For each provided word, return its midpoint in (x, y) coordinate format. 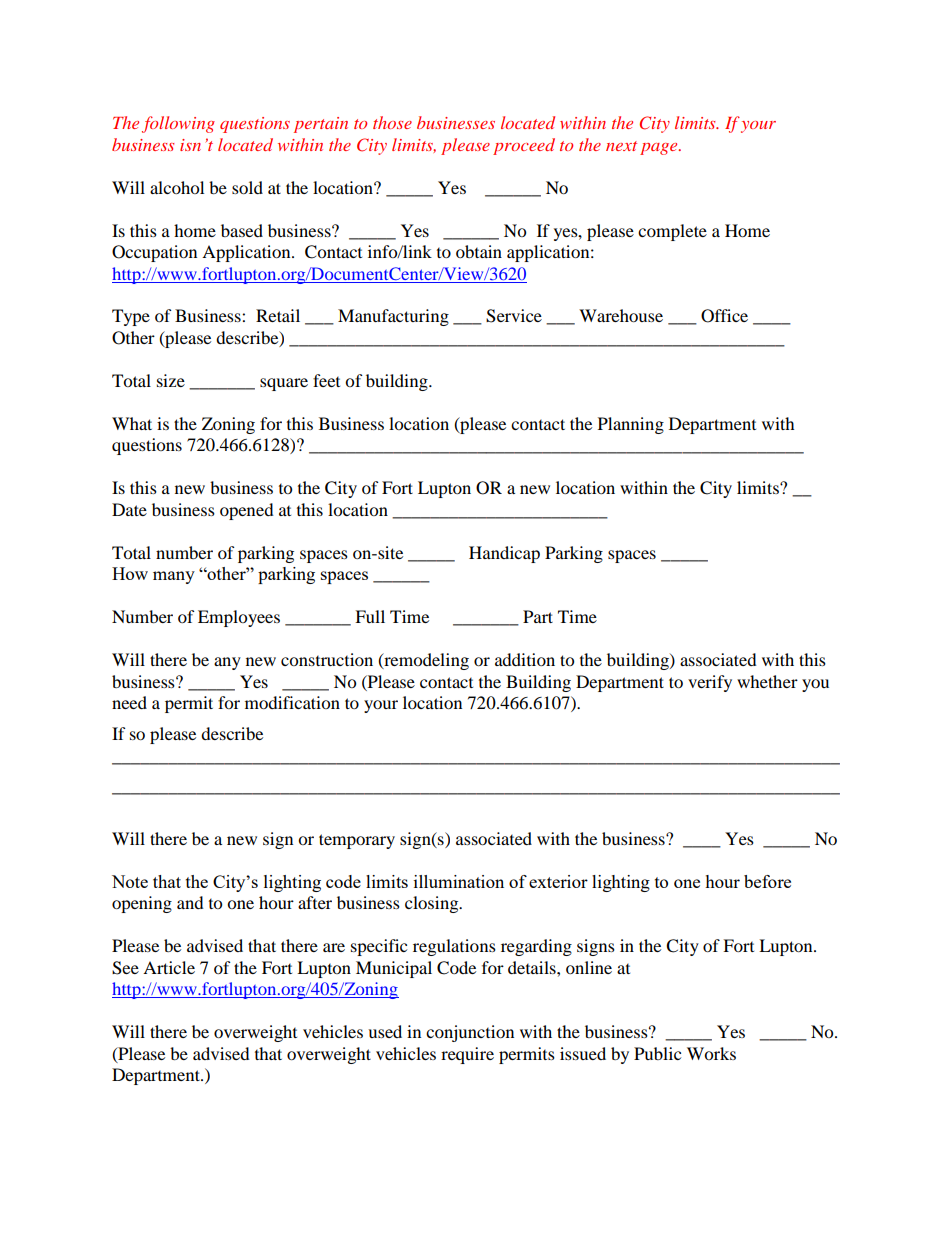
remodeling (425, 661)
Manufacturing (393, 317)
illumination (459, 881)
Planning (631, 425)
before (767, 881)
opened (247, 511)
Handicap (504, 554)
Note (130, 881)
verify (710, 683)
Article (169, 967)
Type (131, 317)
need (129, 702)
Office (724, 316)
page (660, 149)
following (178, 124)
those (392, 122)
